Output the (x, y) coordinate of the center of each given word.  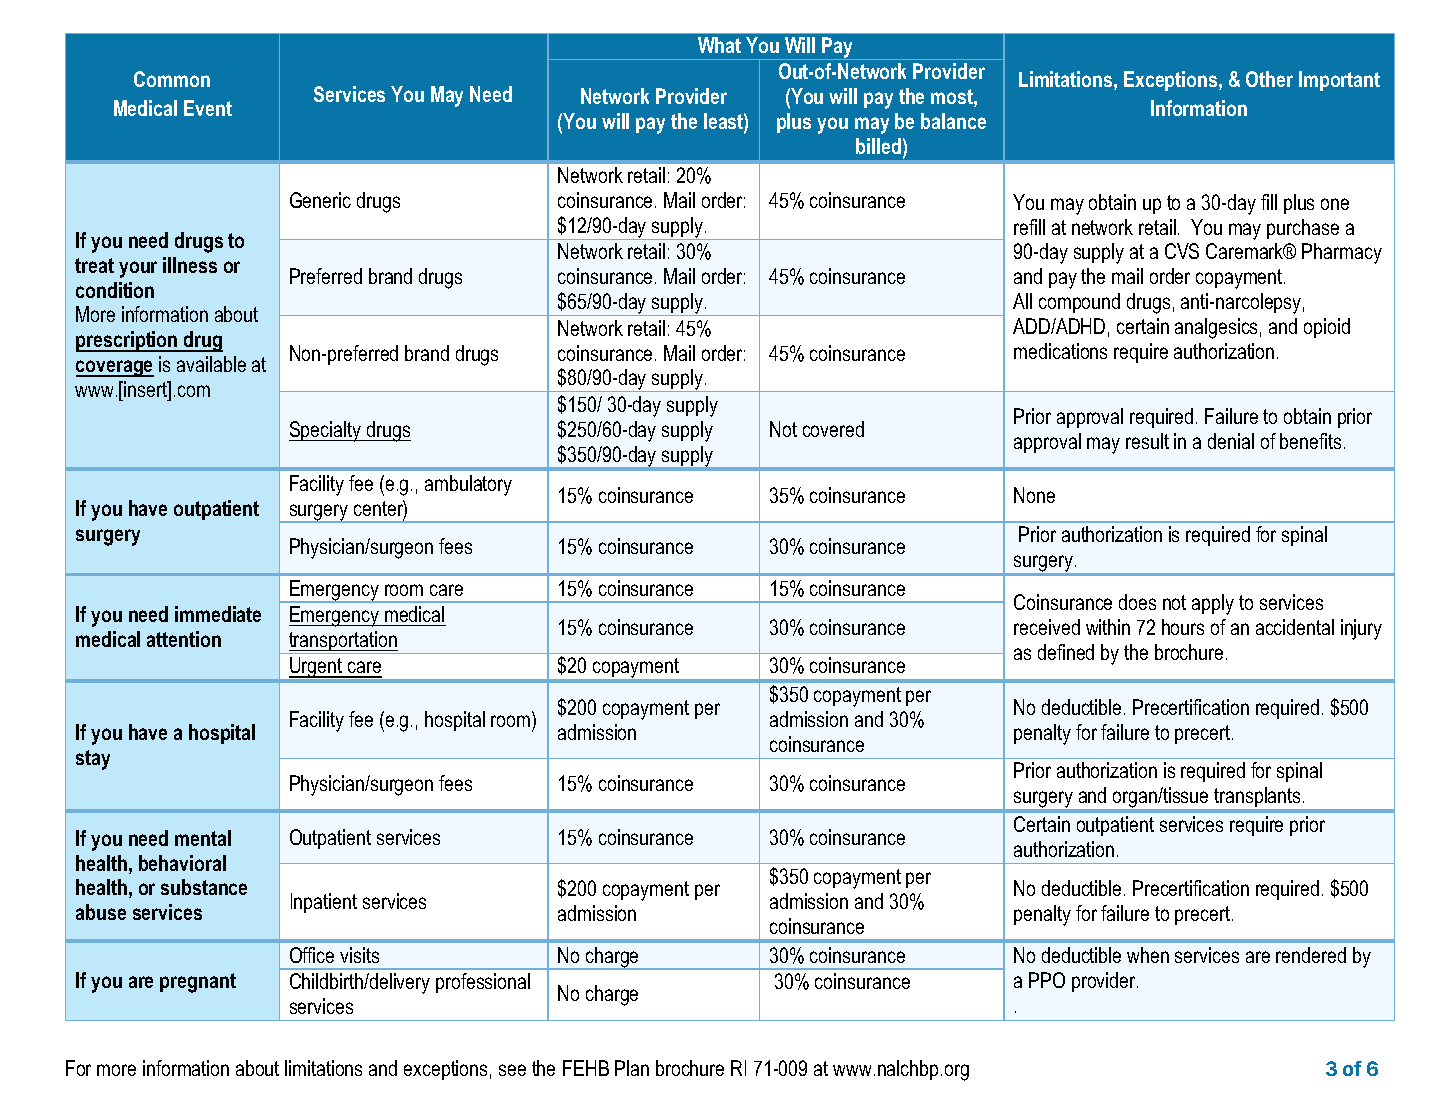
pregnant (198, 983)
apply (1213, 604)
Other (1269, 79)
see (512, 1070)
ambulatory (468, 485)
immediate (218, 614)
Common (172, 79)
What (719, 45)
